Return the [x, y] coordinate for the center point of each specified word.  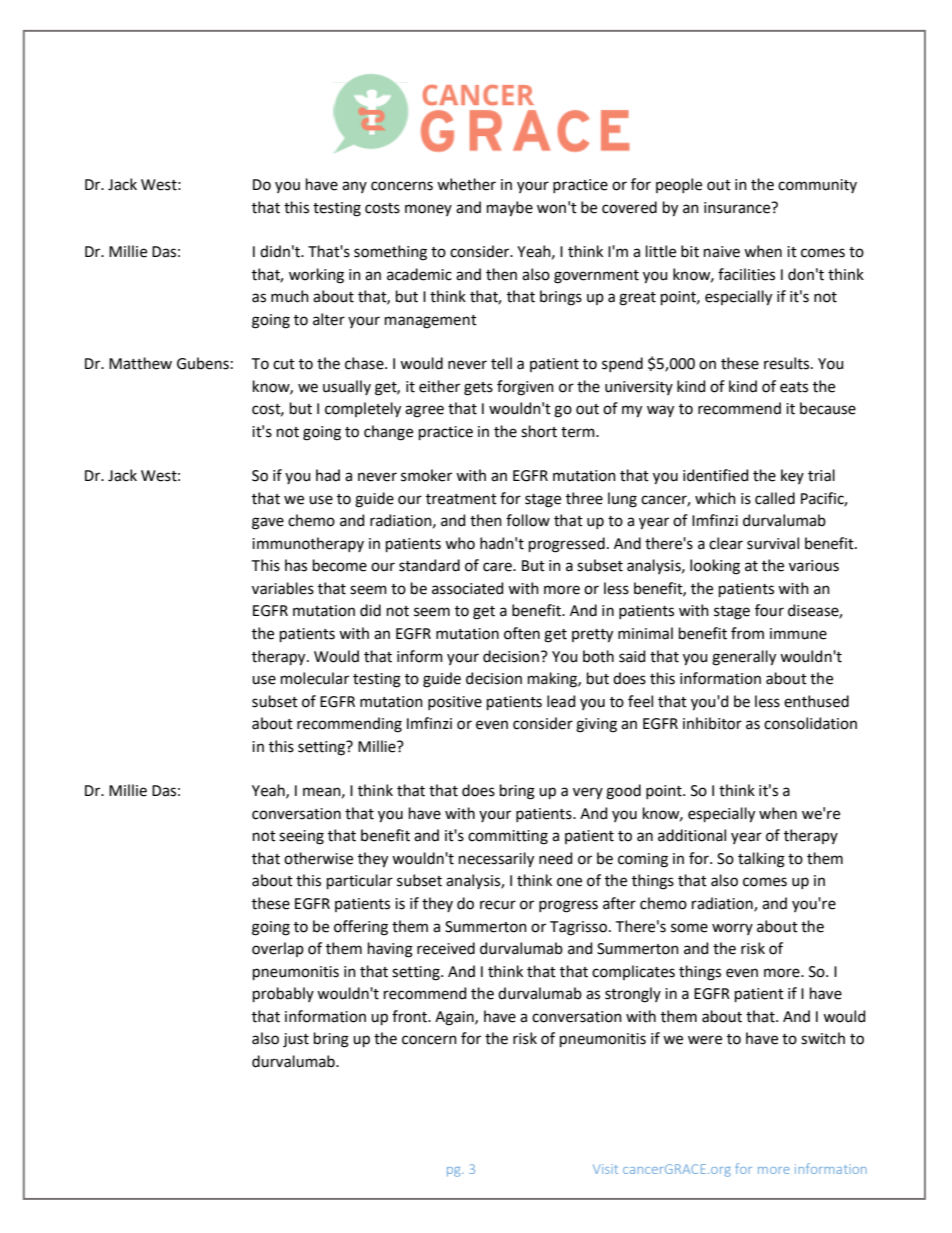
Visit [605, 1169]
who [460, 543]
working [316, 276]
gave [268, 523]
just [296, 1040]
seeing [301, 837]
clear [726, 543]
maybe [510, 209]
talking [761, 860]
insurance [738, 208]
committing [508, 837]
